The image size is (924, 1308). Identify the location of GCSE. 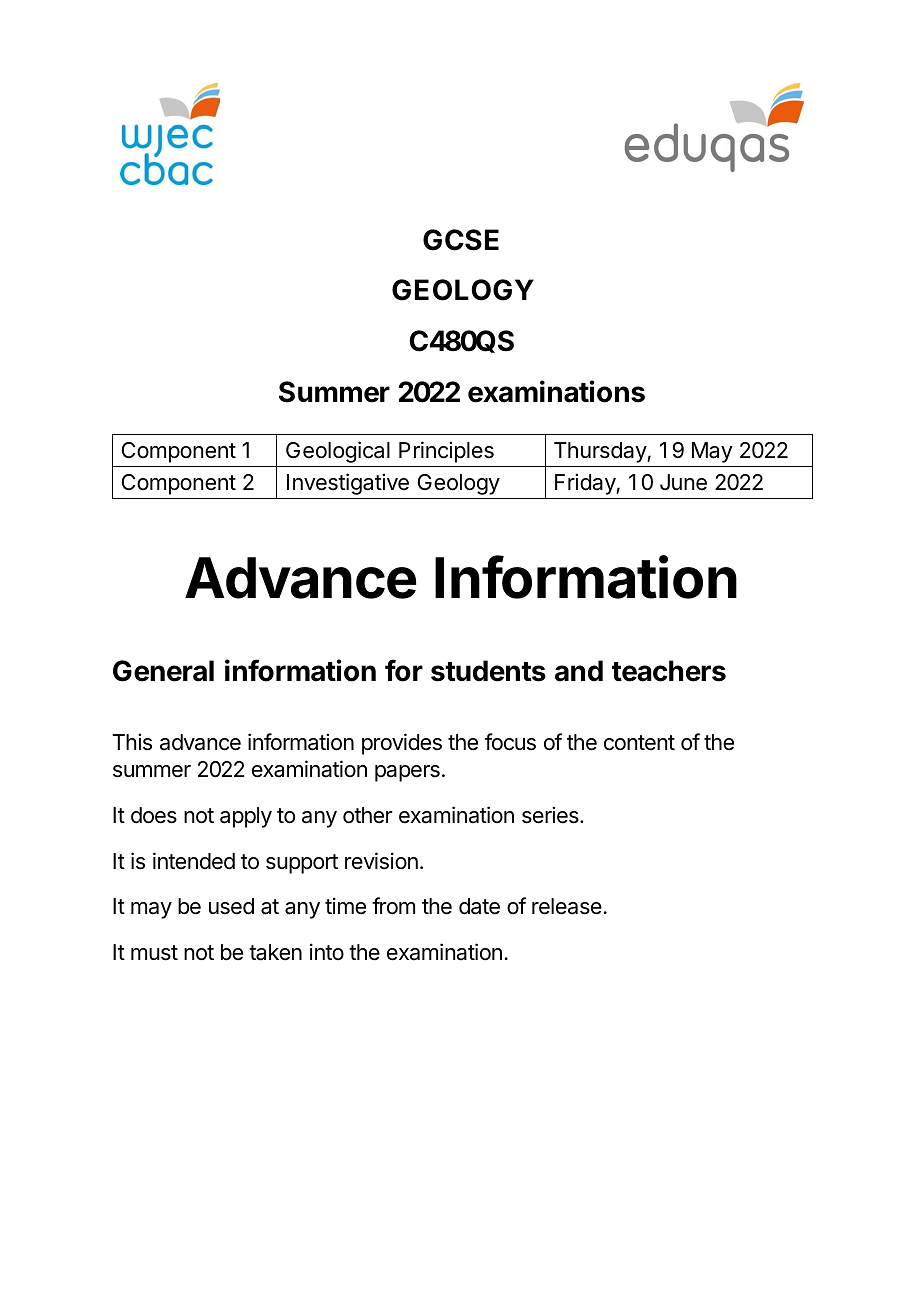
(461, 240).
